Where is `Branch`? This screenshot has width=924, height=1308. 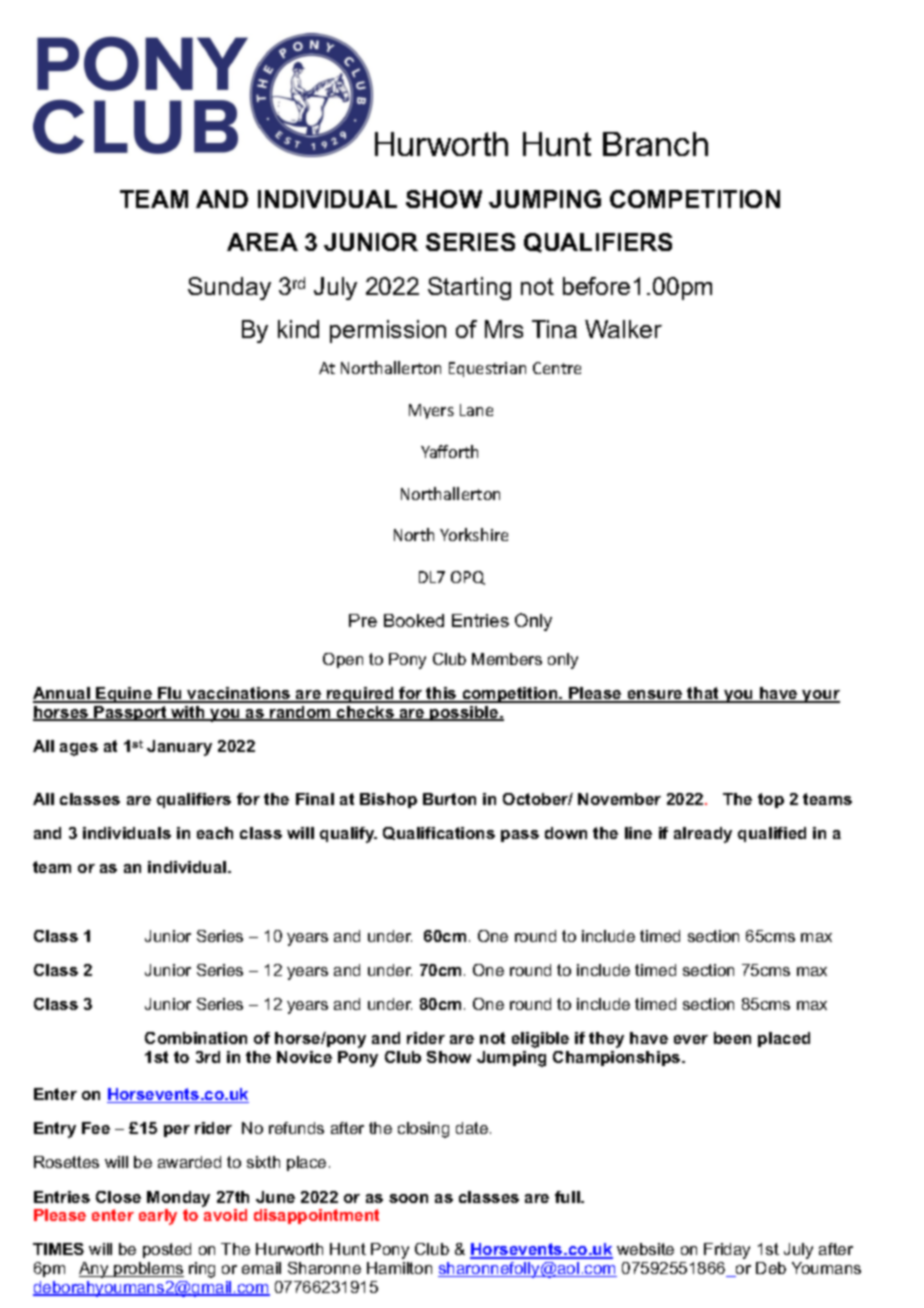
Branch is located at coordinates (655, 144).
